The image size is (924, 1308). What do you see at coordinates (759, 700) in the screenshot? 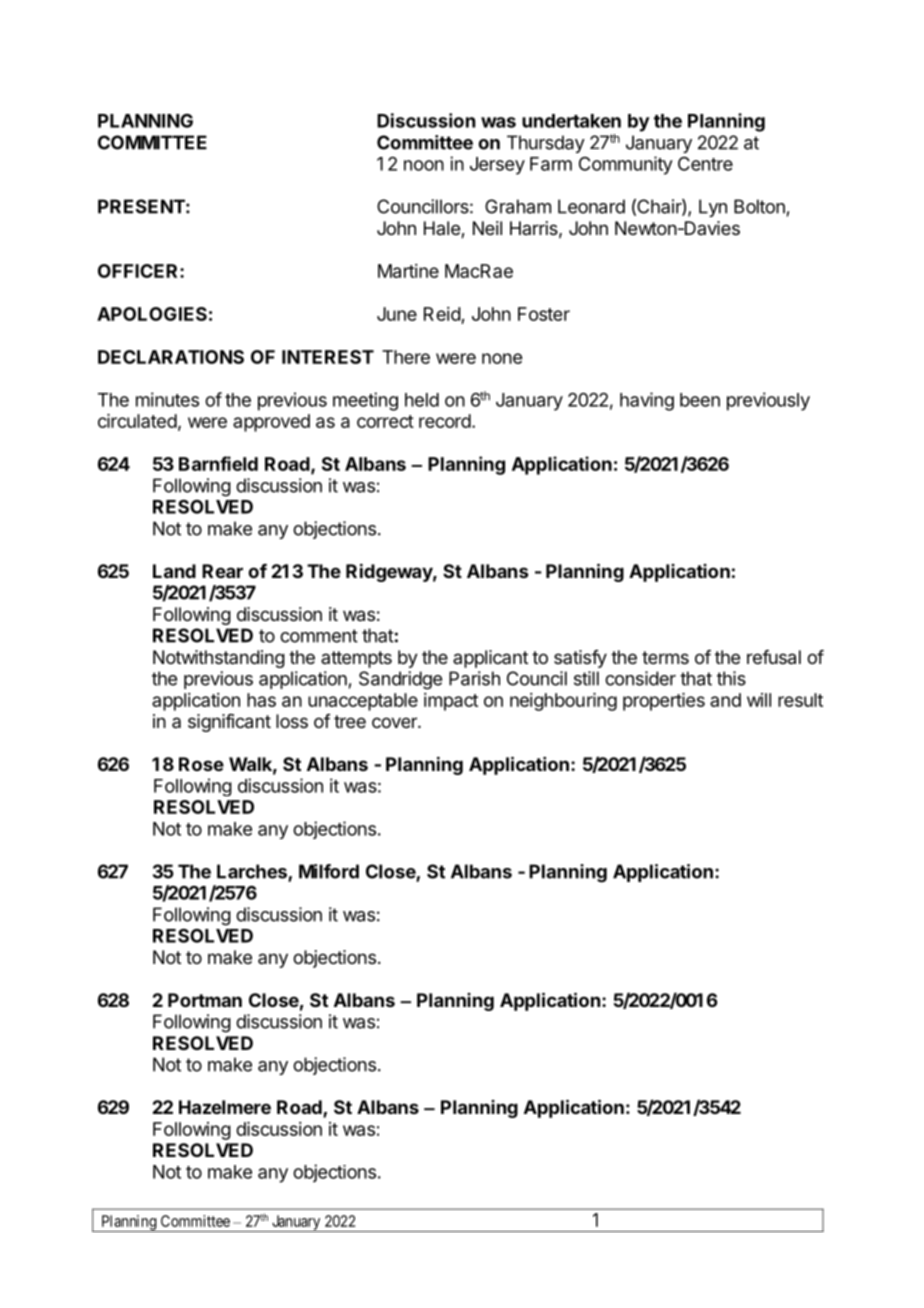
I see `will` at bounding box center [759, 700].
